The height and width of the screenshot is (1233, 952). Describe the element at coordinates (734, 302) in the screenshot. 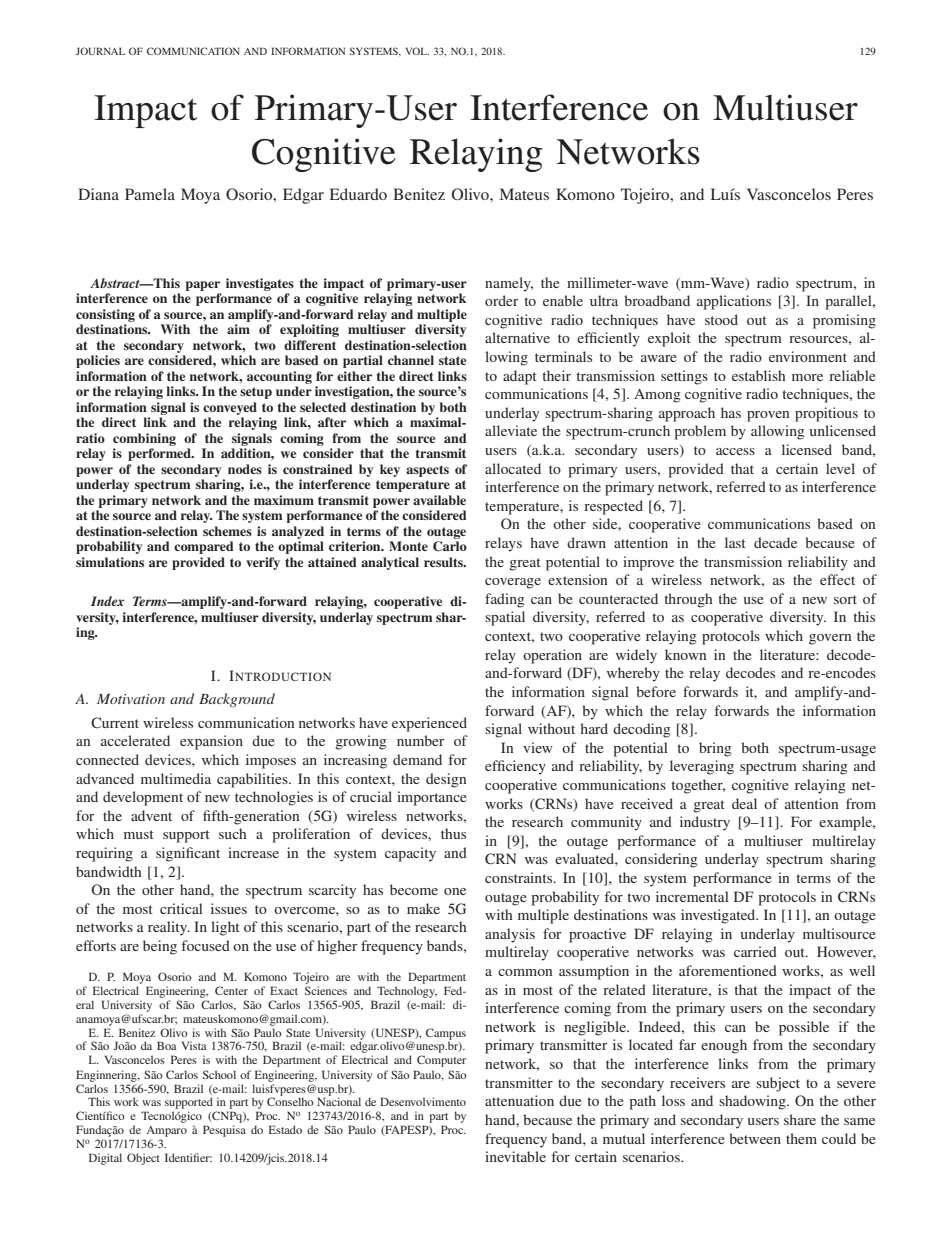

I see `applications` at that location.
